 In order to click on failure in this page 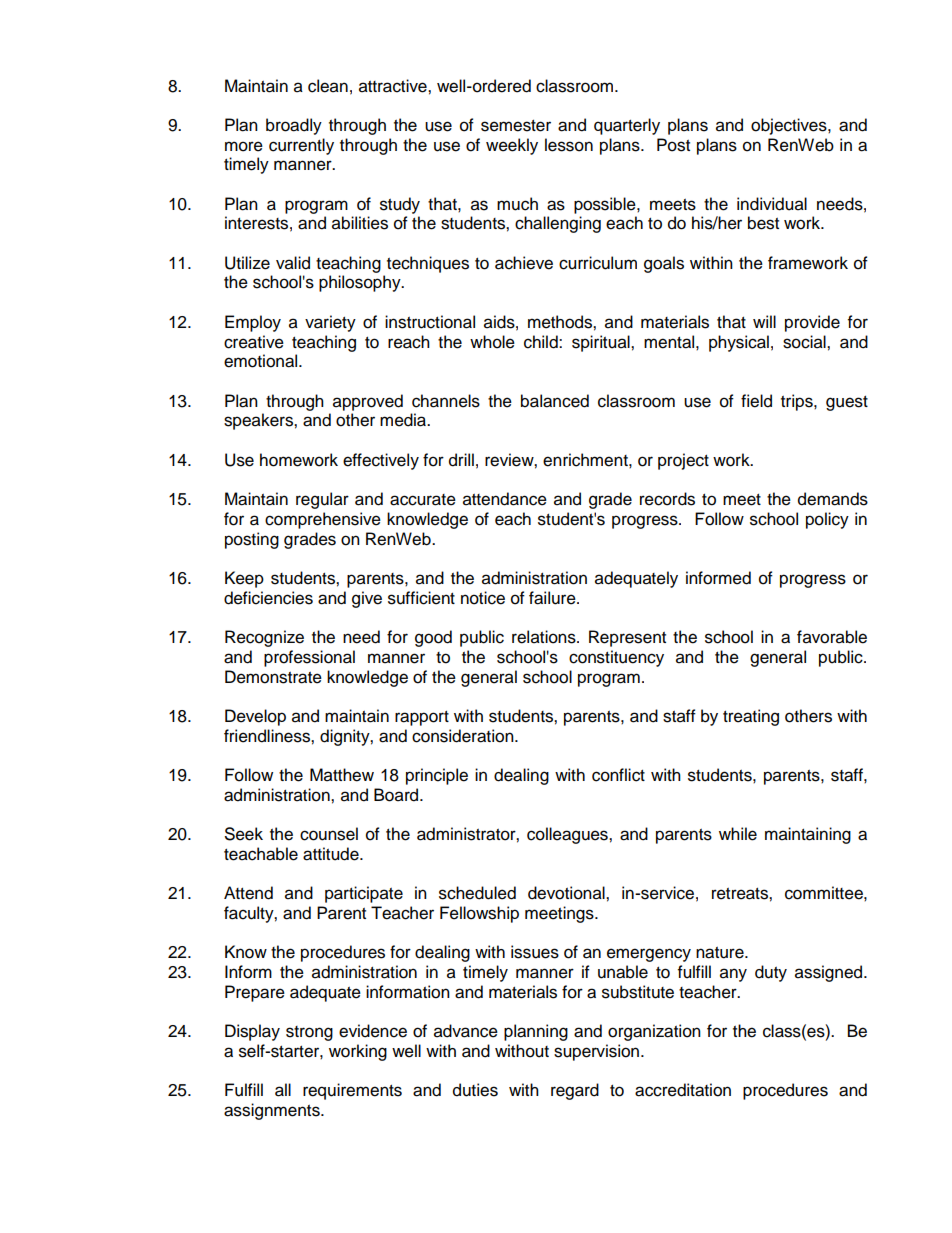, I will do `click(553, 598)`.
